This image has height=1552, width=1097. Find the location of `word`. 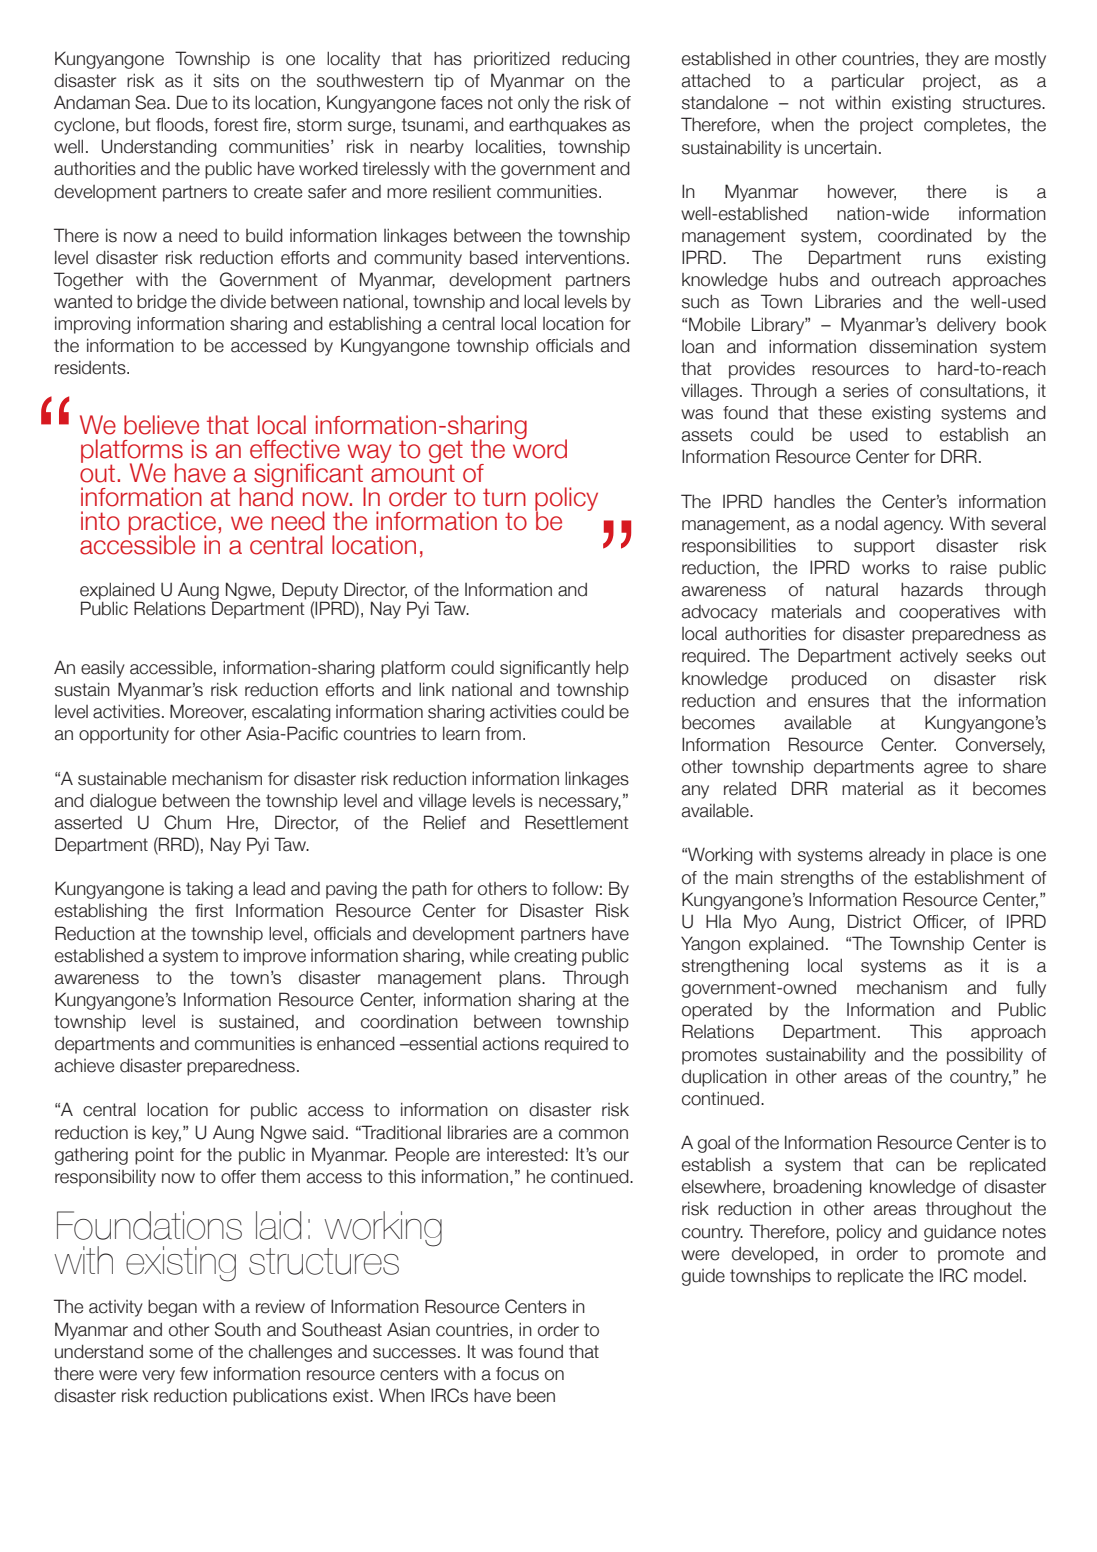

word is located at coordinates (540, 448).
